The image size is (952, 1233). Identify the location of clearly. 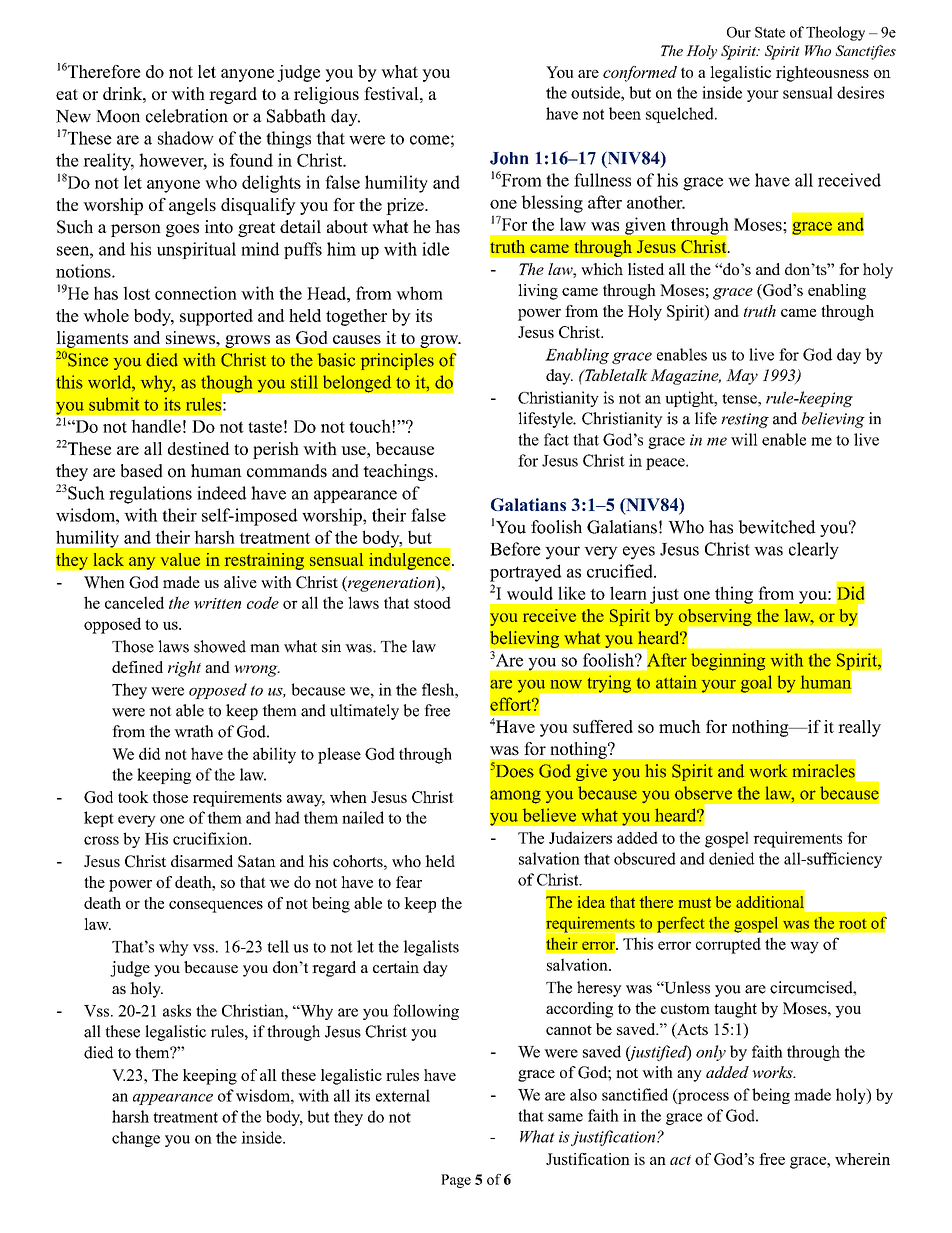
(814, 551).
